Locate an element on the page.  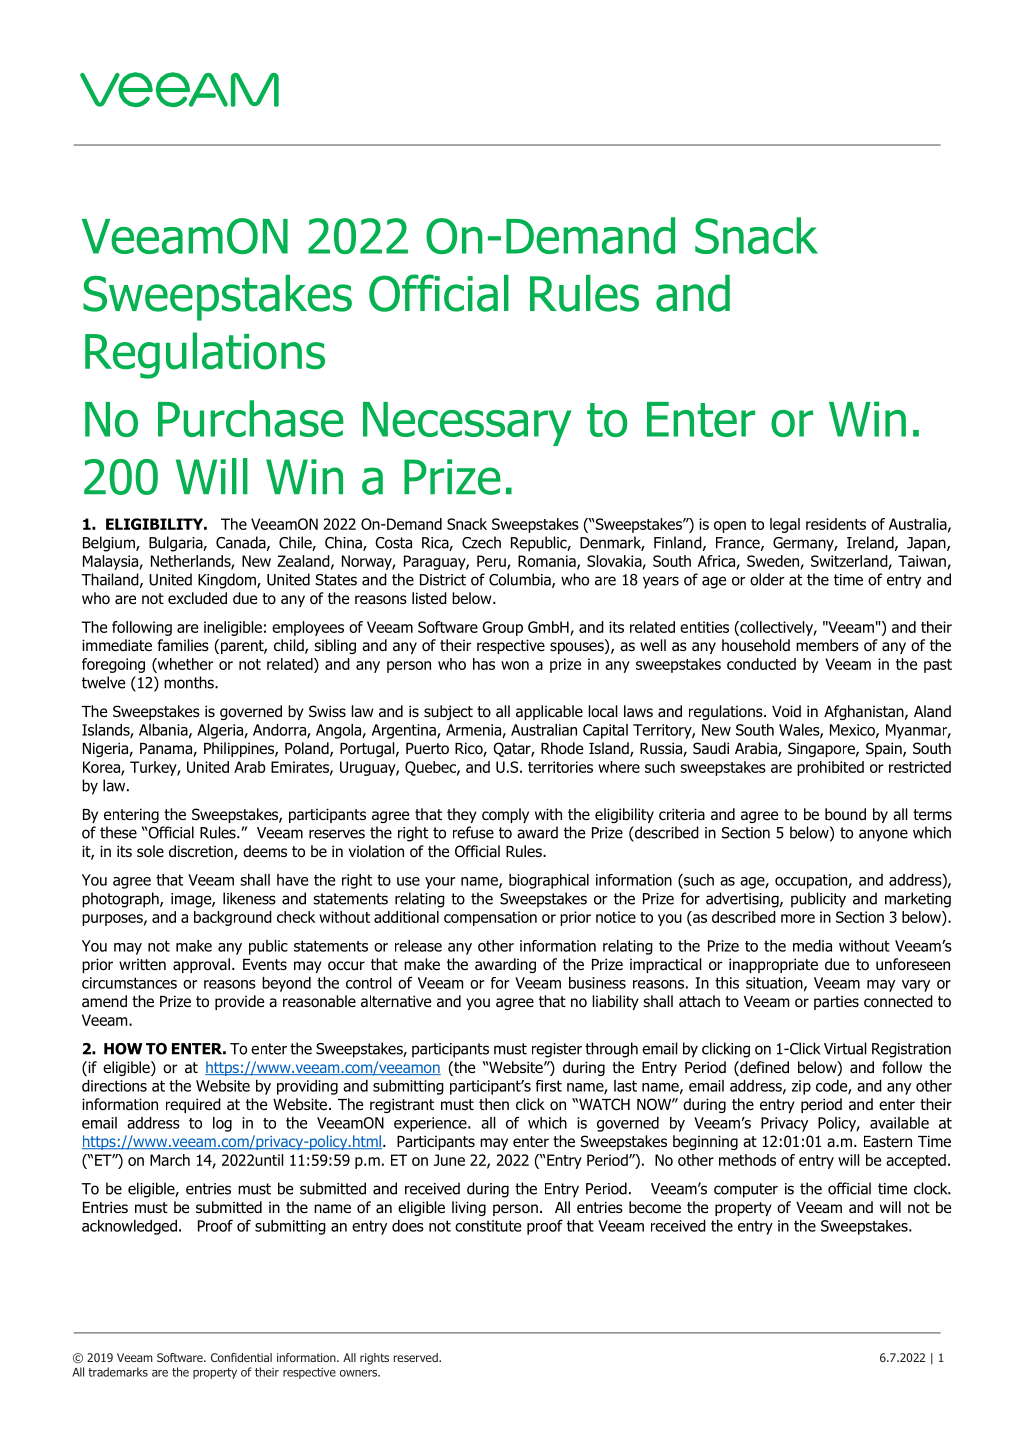
Purchase is located at coordinates (251, 418).
